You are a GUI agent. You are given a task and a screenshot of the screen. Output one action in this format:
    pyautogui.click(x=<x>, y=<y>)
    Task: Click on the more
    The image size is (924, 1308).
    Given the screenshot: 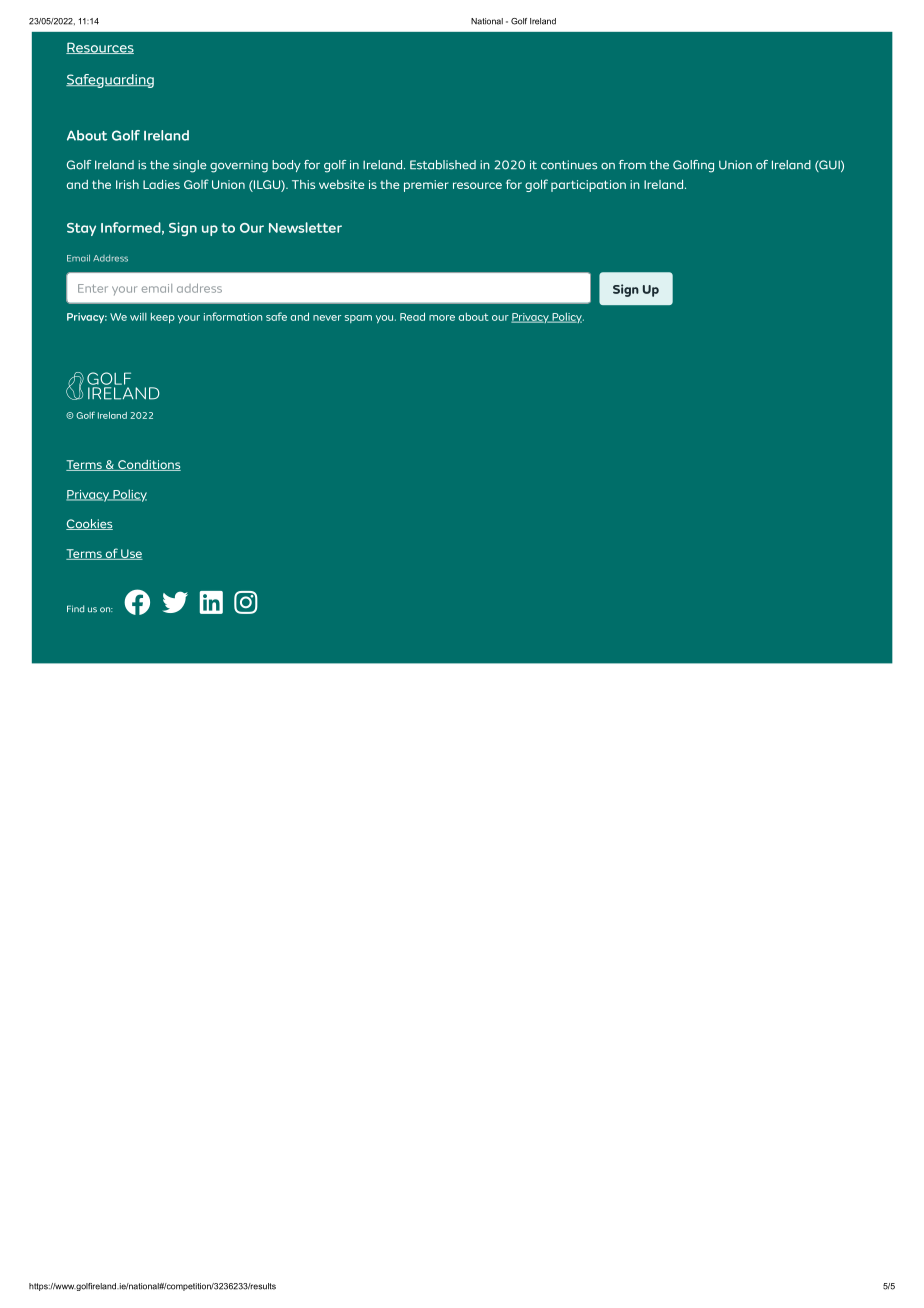 What is the action you would take?
    pyautogui.click(x=442, y=318)
